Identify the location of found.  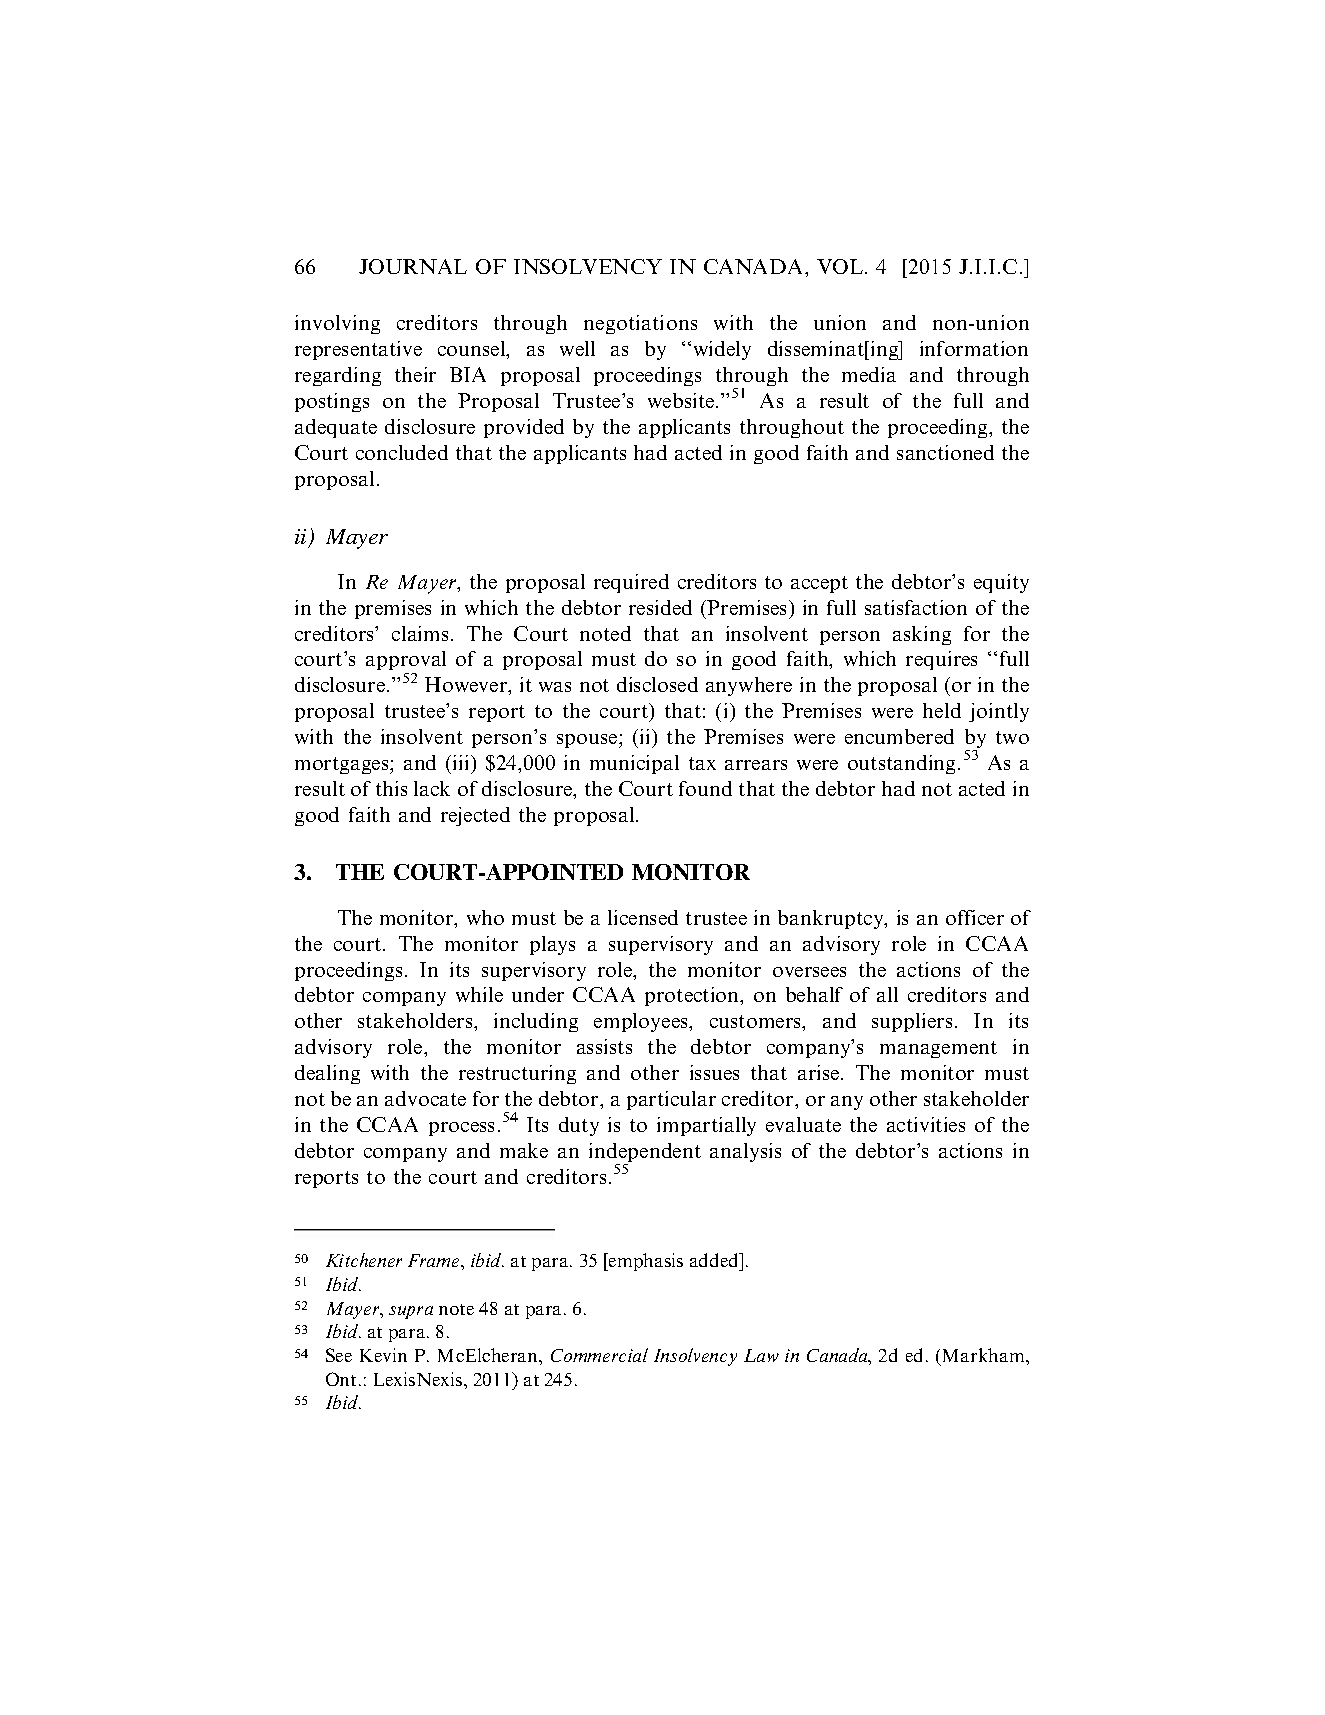
(705, 788).
